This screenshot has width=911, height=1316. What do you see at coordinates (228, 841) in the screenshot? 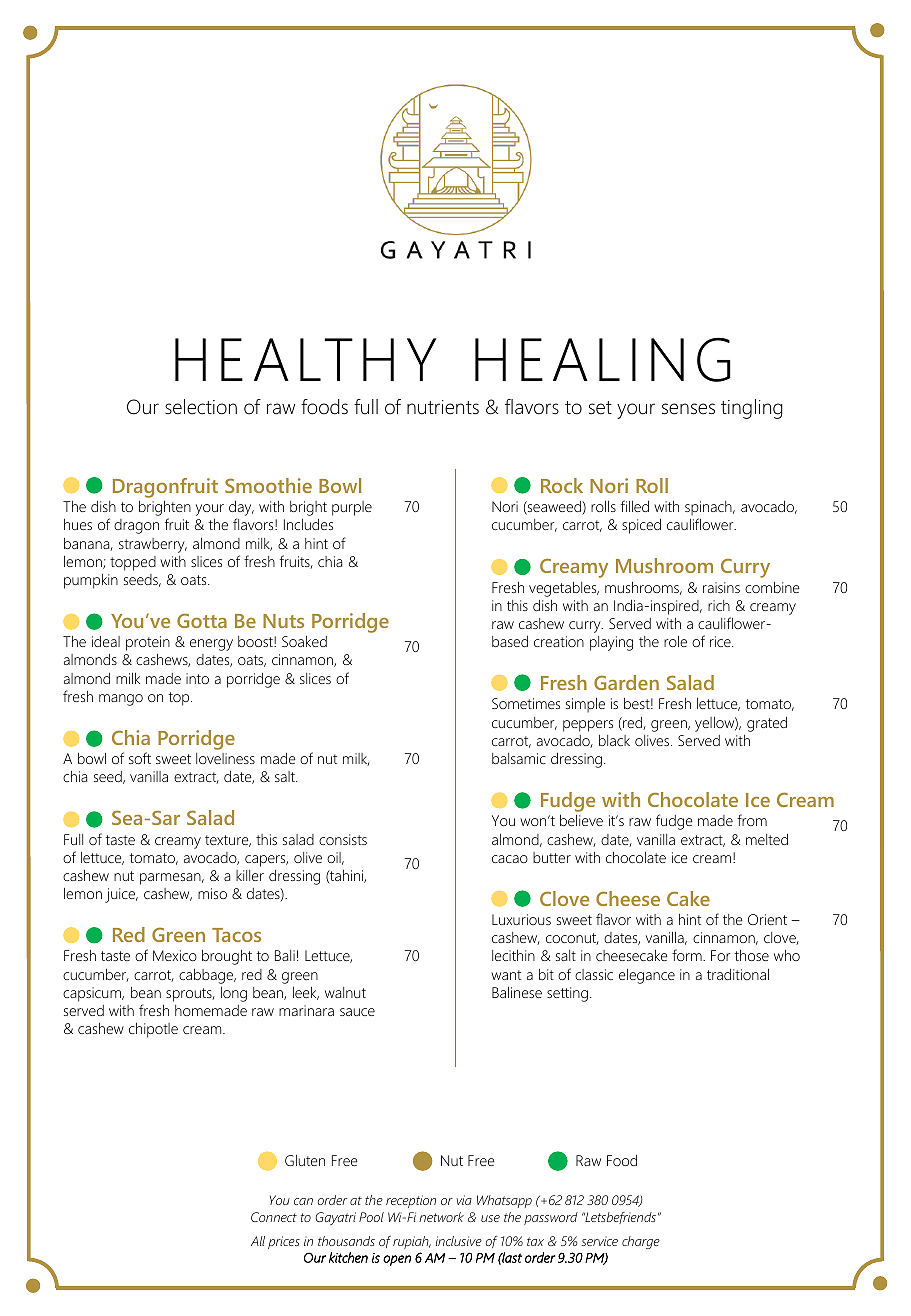
I see `texture` at bounding box center [228, 841].
